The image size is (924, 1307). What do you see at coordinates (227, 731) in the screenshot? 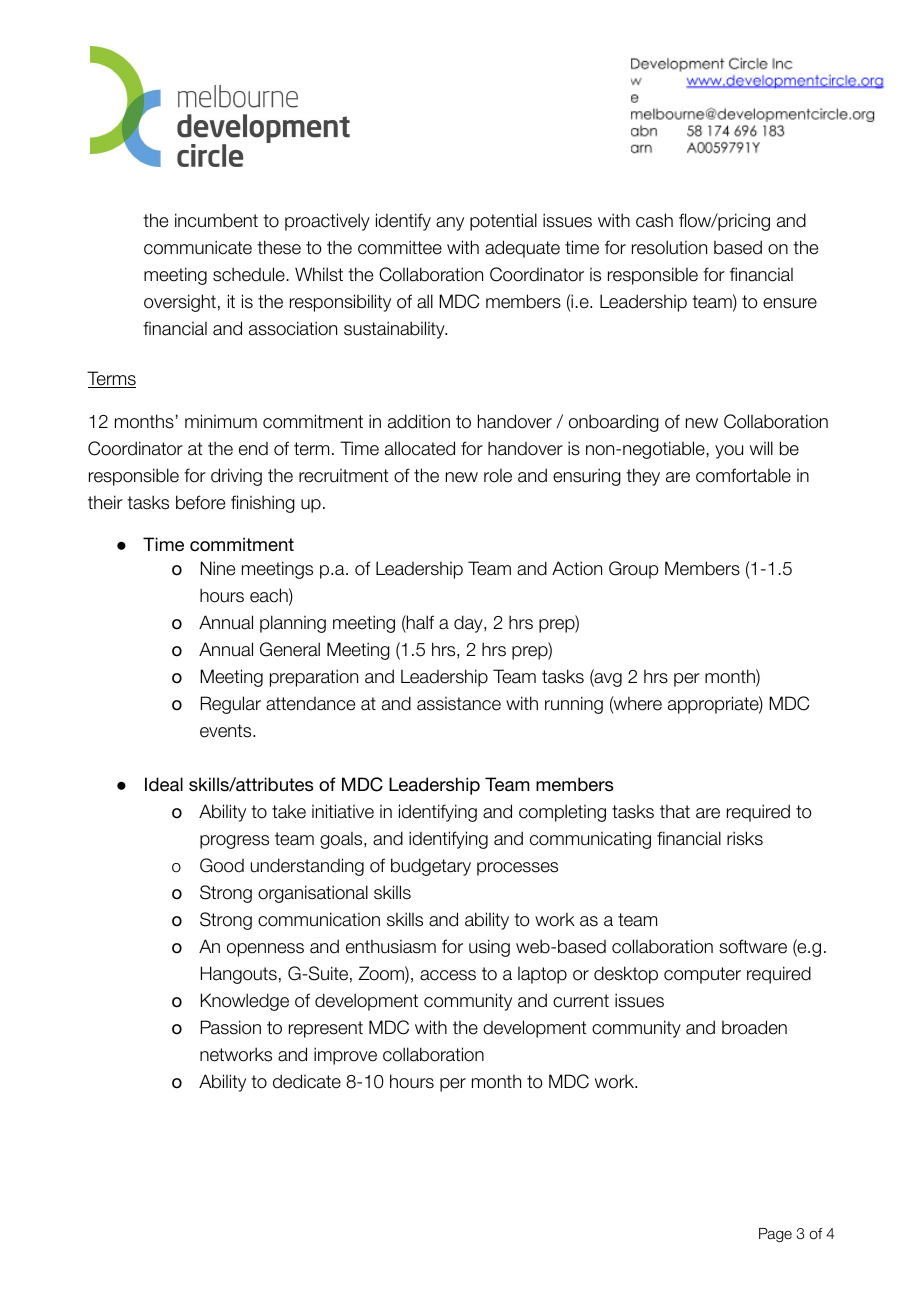
I see `events` at bounding box center [227, 731].
